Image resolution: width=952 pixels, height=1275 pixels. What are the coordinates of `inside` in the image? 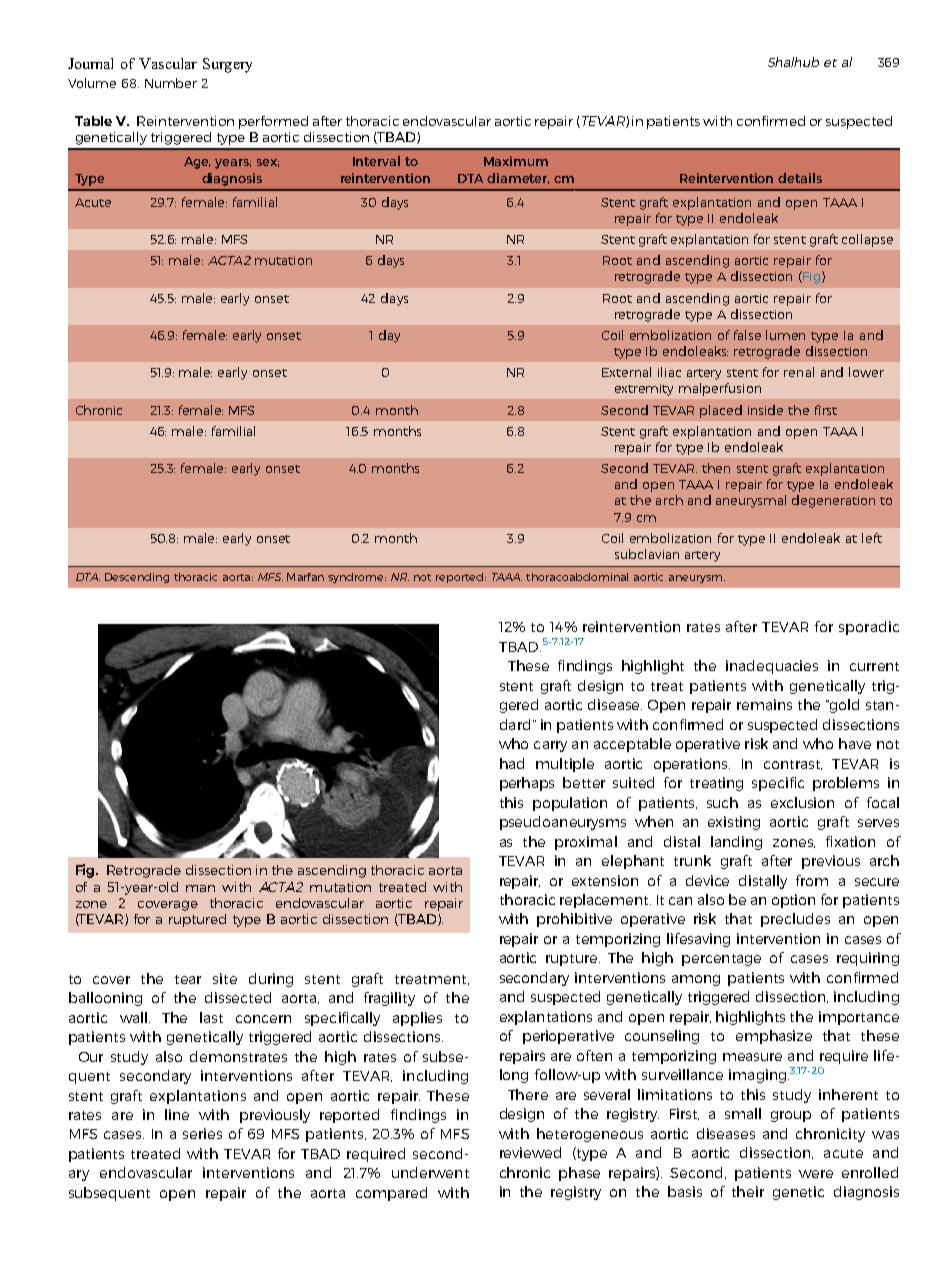 It's located at (765, 410).
